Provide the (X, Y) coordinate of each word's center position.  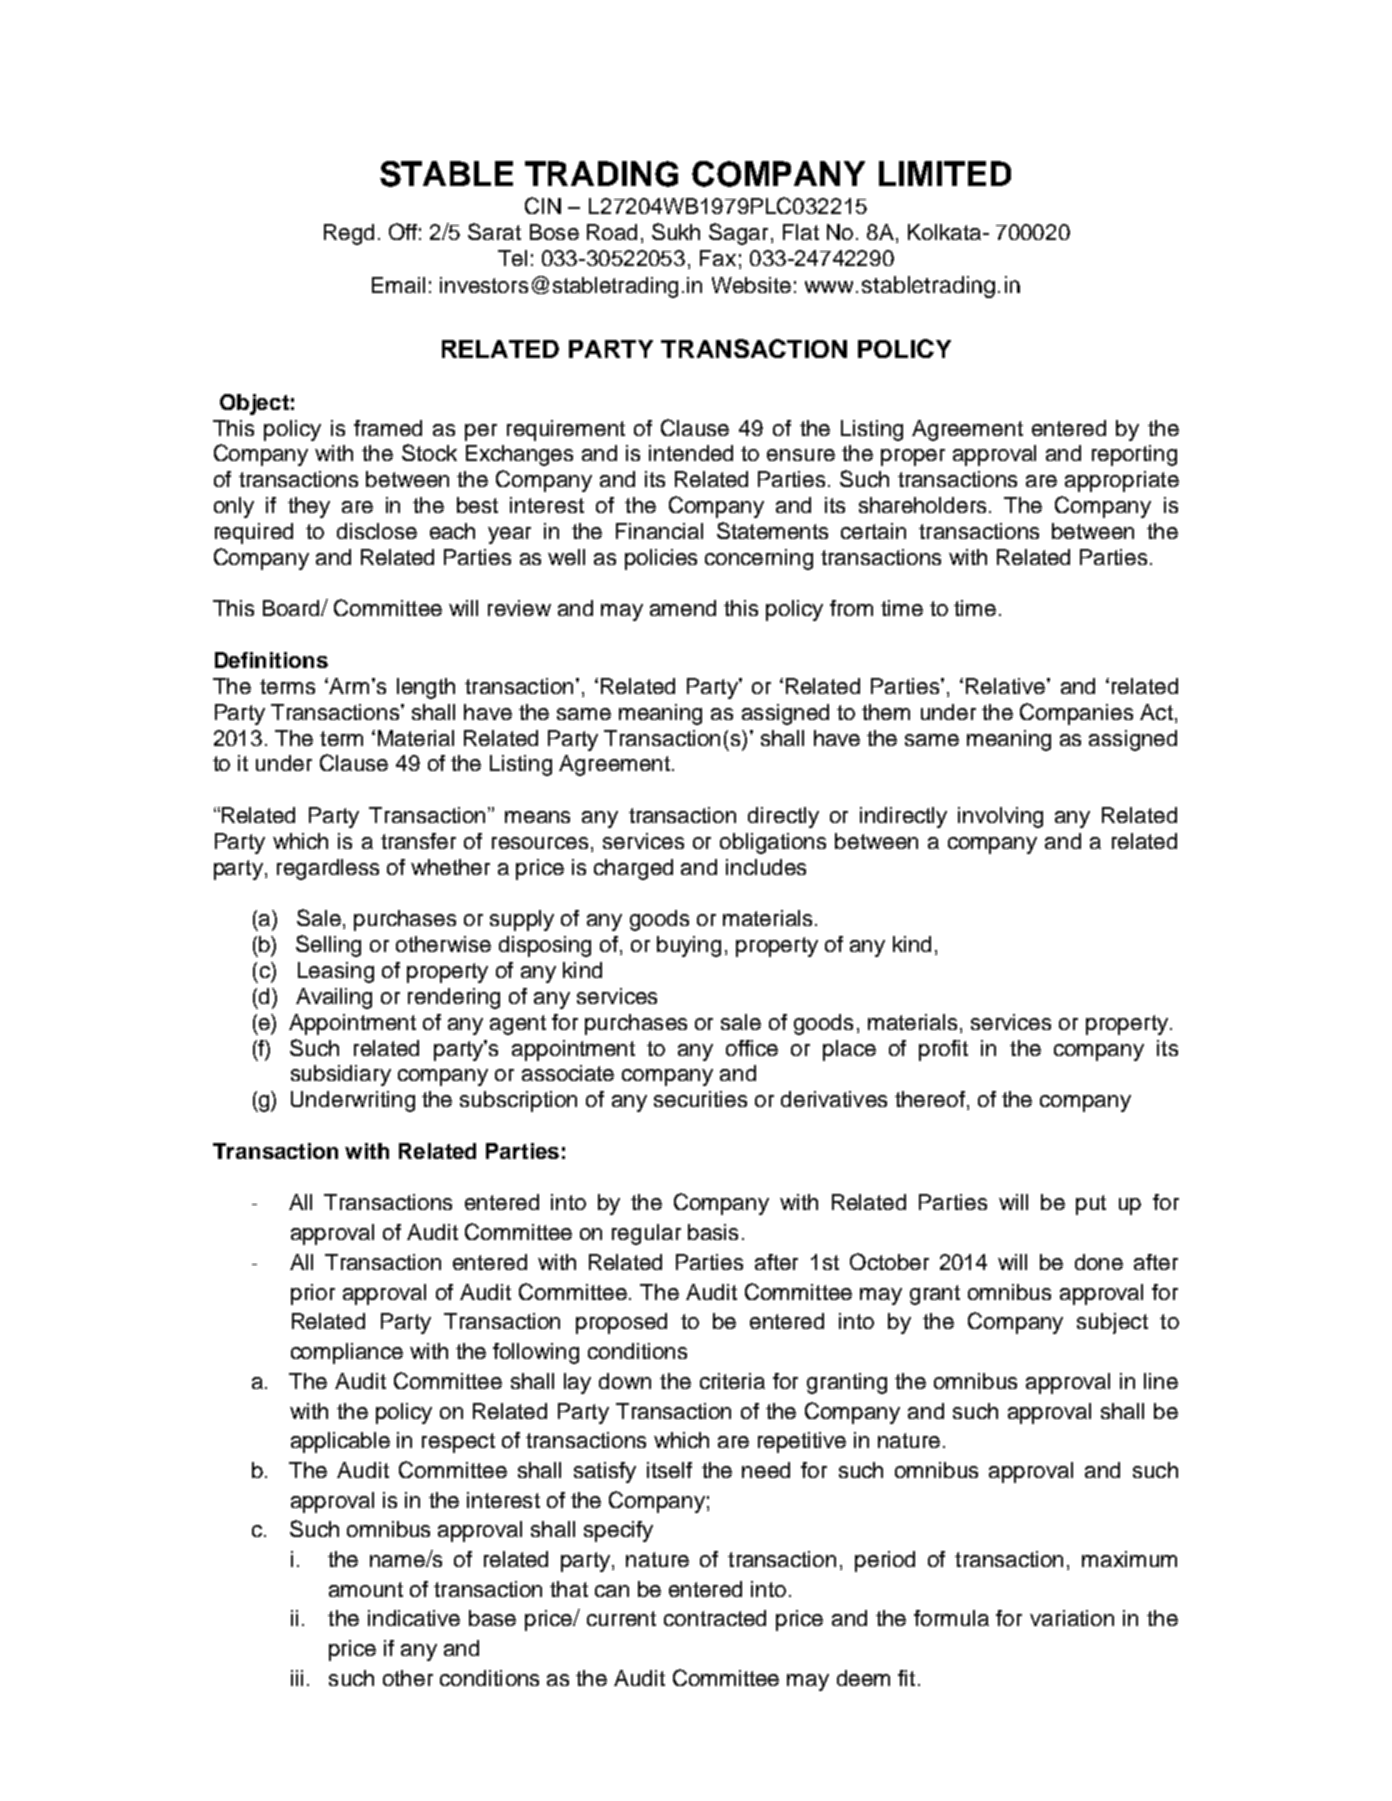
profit (943, 1050)
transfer (418, 841)
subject (1112, 1323)
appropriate (1122, 481)
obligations (773, 843)
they (309, 507)
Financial (659, 531)
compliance (347, 1353)
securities (700, 1099)
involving (1000, 817)
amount (366, 1589)
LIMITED (945, 173)
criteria (732, 1381)
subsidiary (341, 1075)
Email (398, 285)
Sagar (740, 234)
